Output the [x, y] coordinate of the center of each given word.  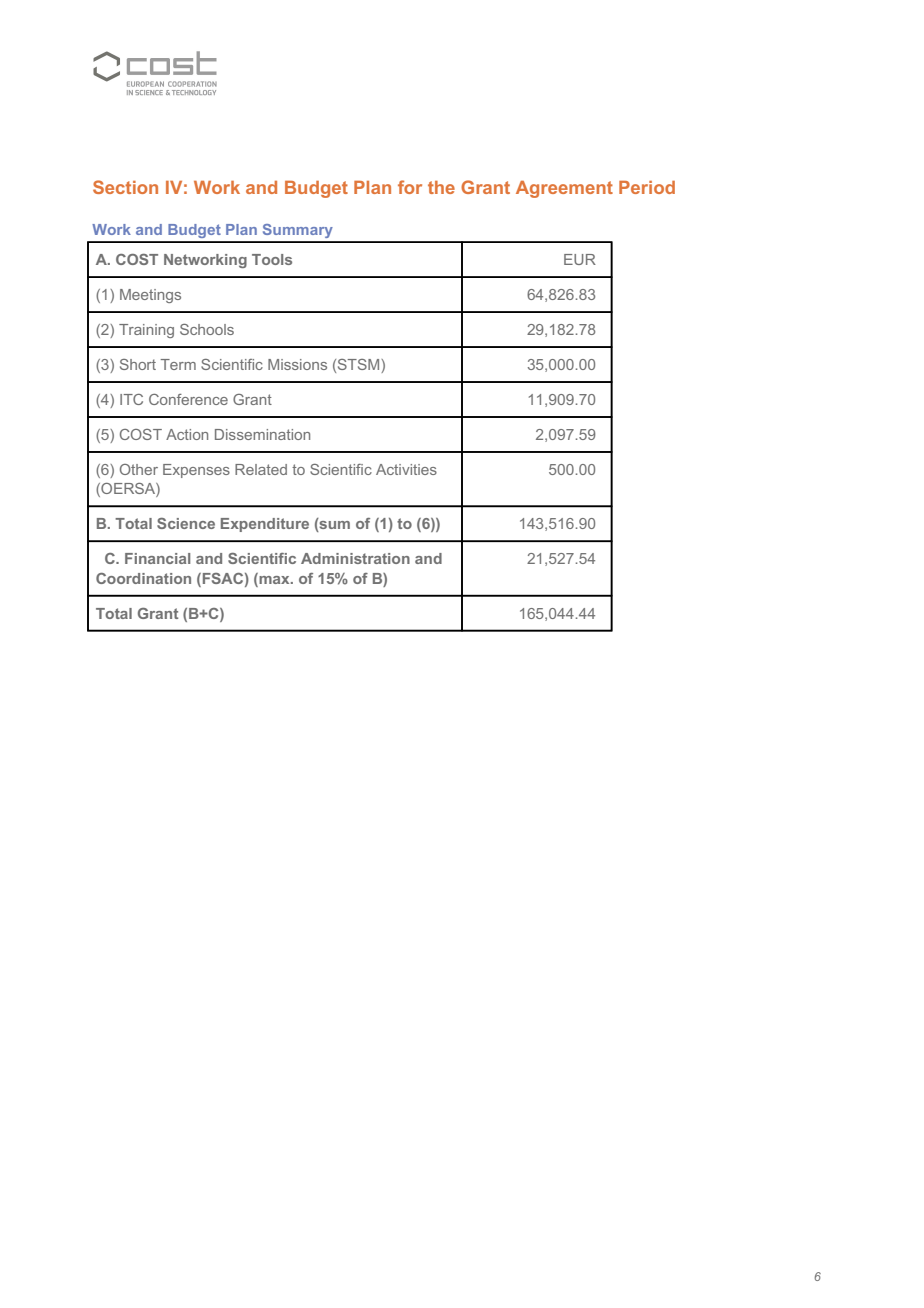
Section [125, 187]
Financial [157, 558]
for [410, 187]
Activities [406, 469]
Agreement [564, 189]
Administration [355, 558]
